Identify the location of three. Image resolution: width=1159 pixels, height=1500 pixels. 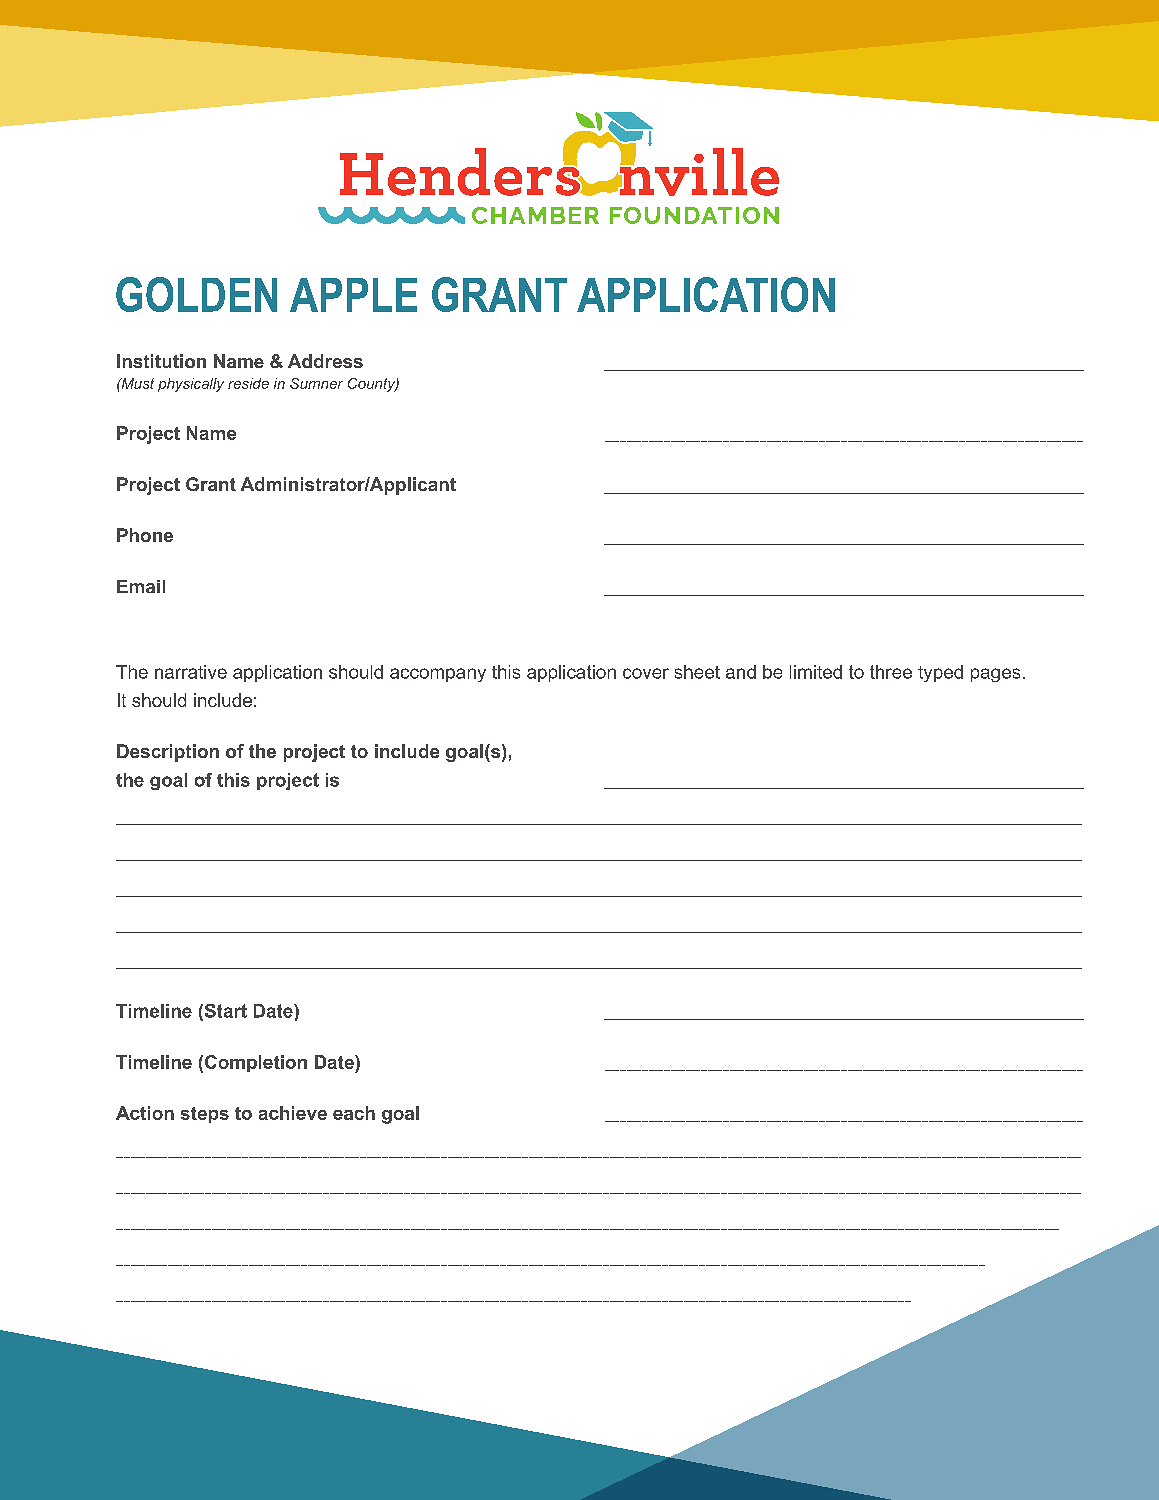
(891, 672).
